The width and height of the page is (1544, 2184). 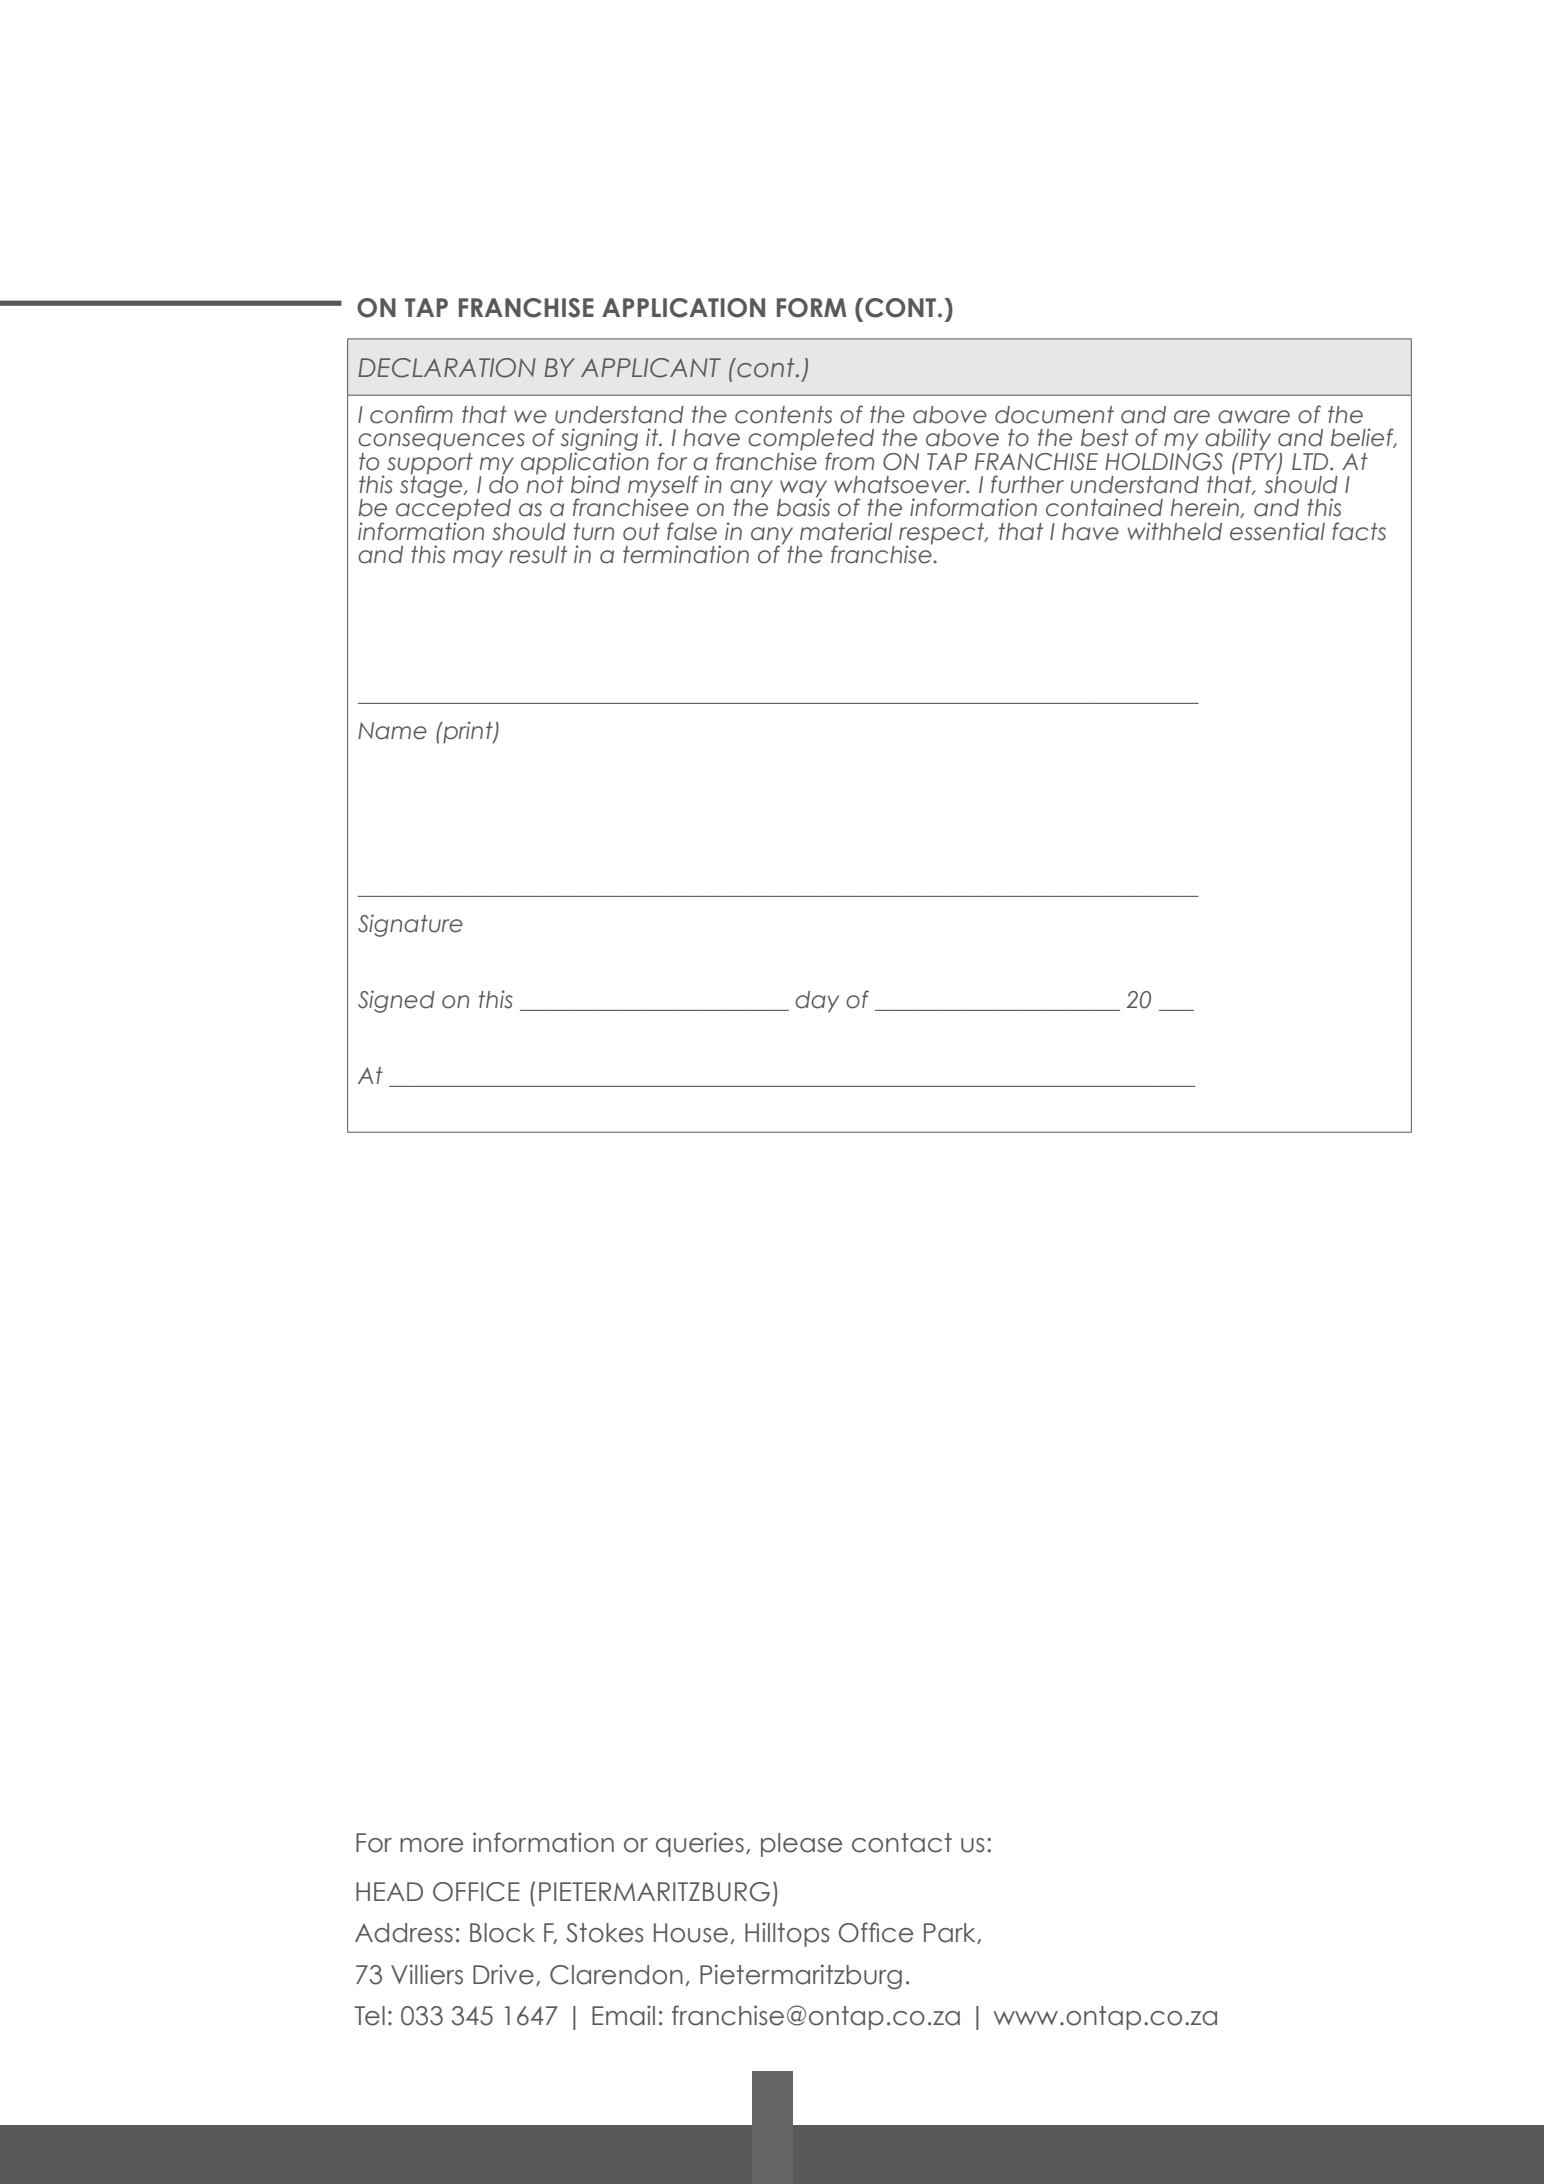 What do you see at coordinates (441, 442) in the page?
I see `consequences` at bounding box center [441, 442].
